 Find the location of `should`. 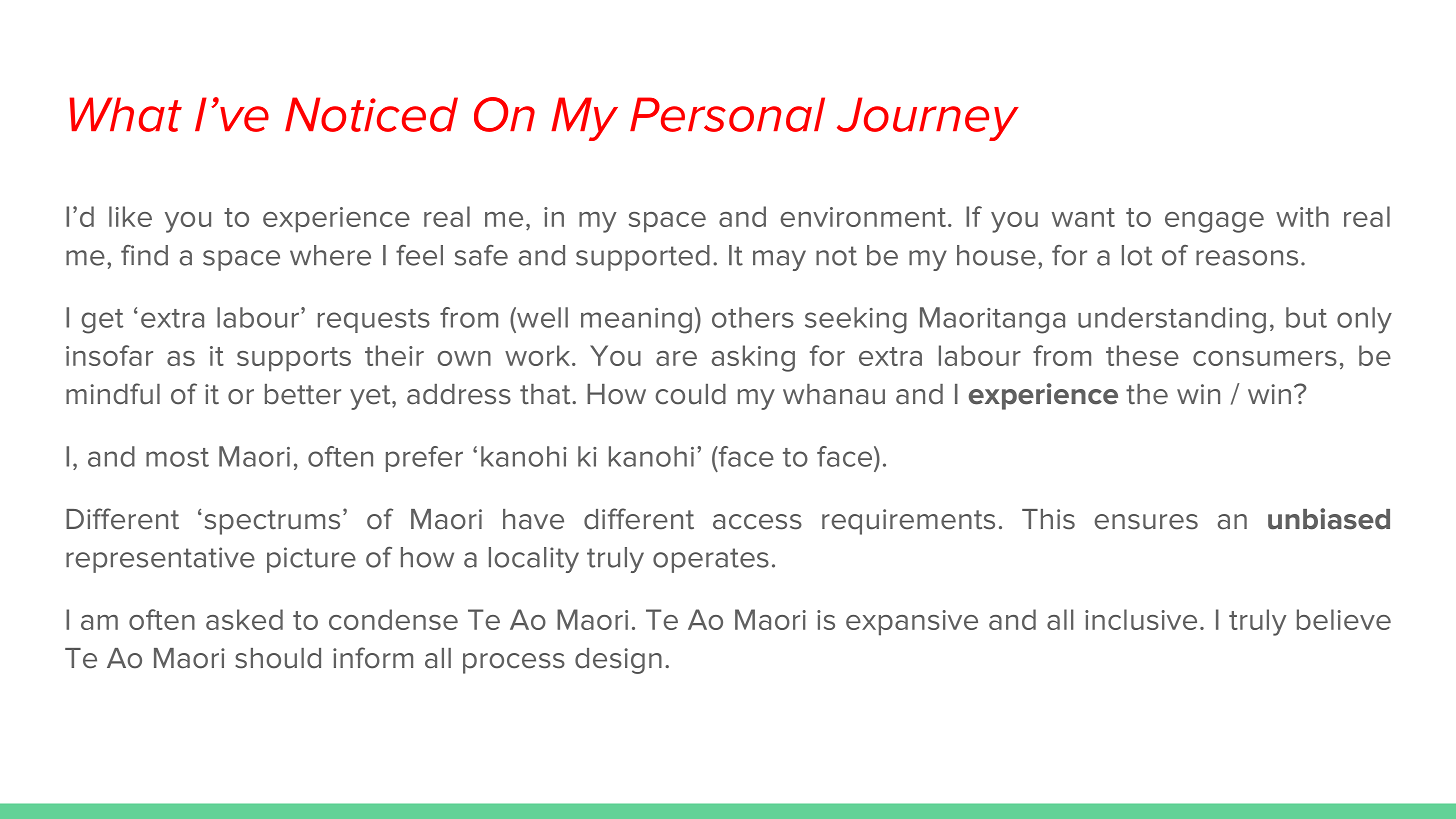

should is located at coordinates (278, 658).
